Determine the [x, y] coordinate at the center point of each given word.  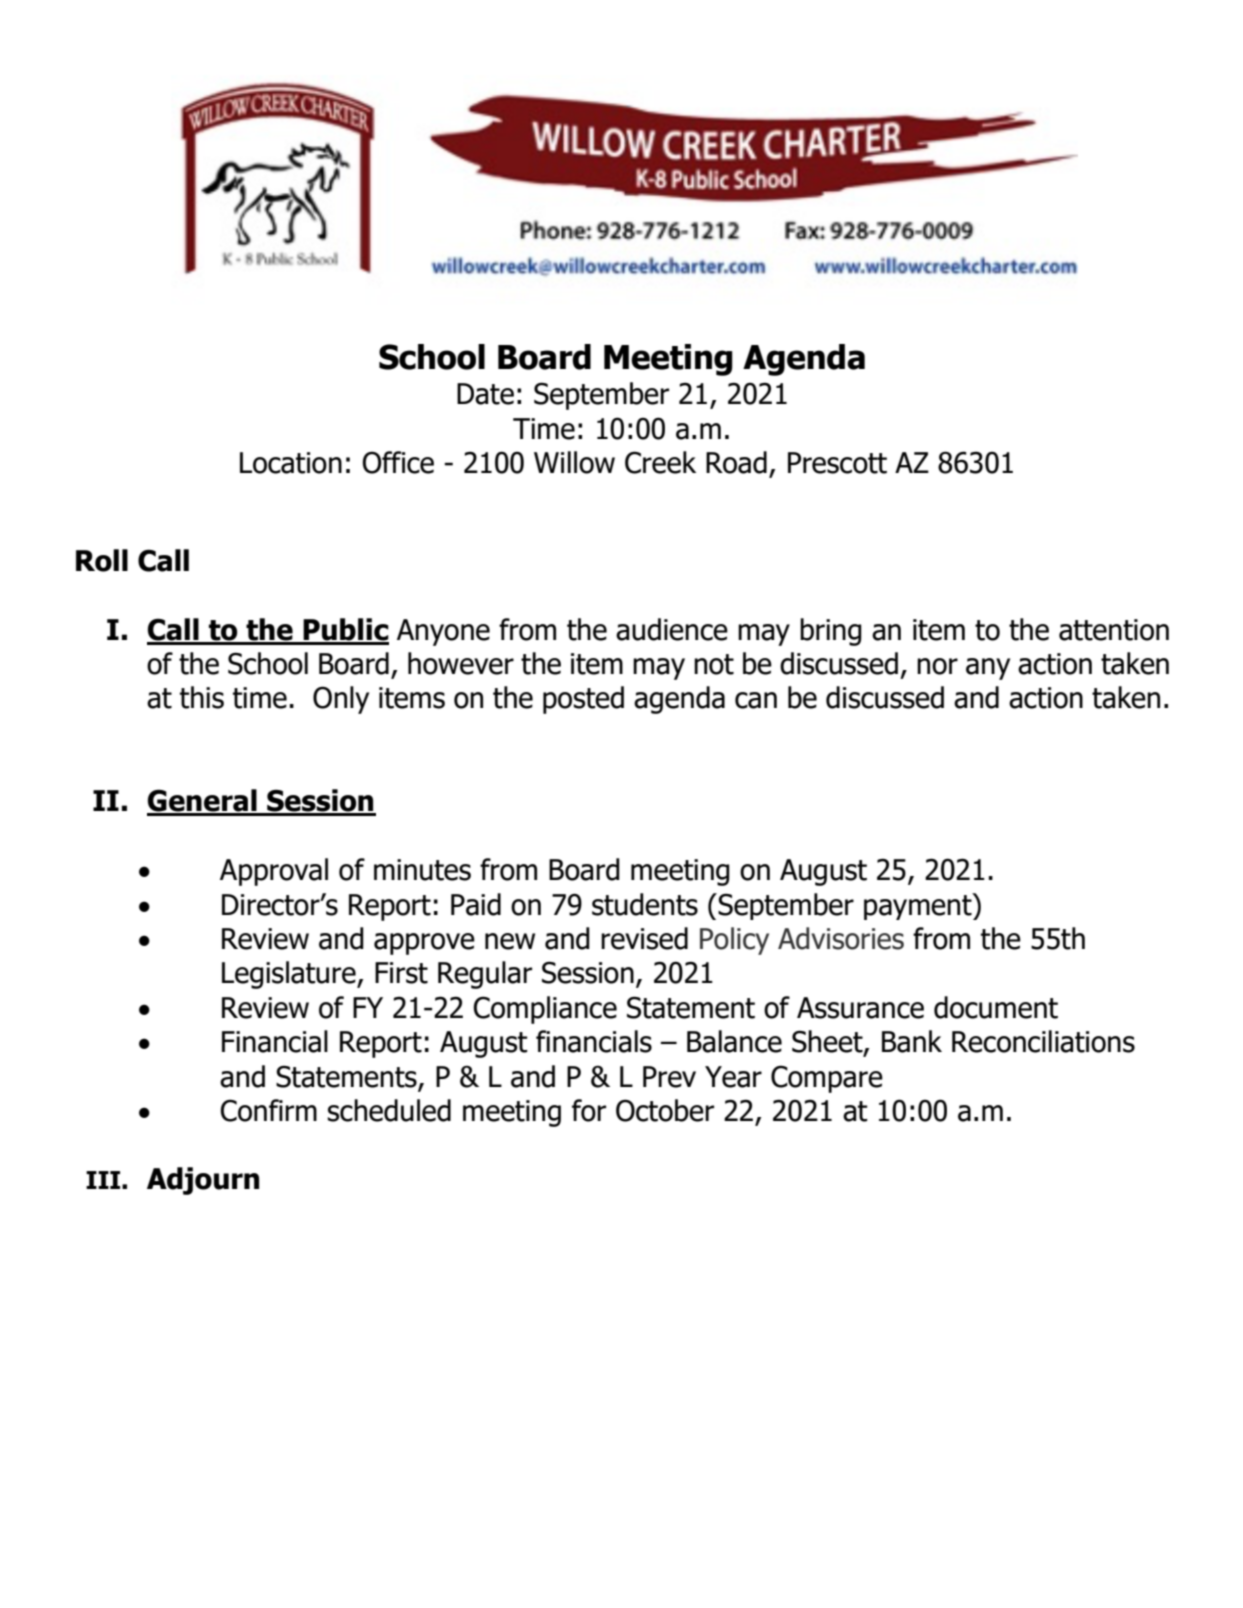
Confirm [268, 1110]
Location [291, 463]
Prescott [837, 463]
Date [485, 394]
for [589, 1110]
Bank [912, 1041]
